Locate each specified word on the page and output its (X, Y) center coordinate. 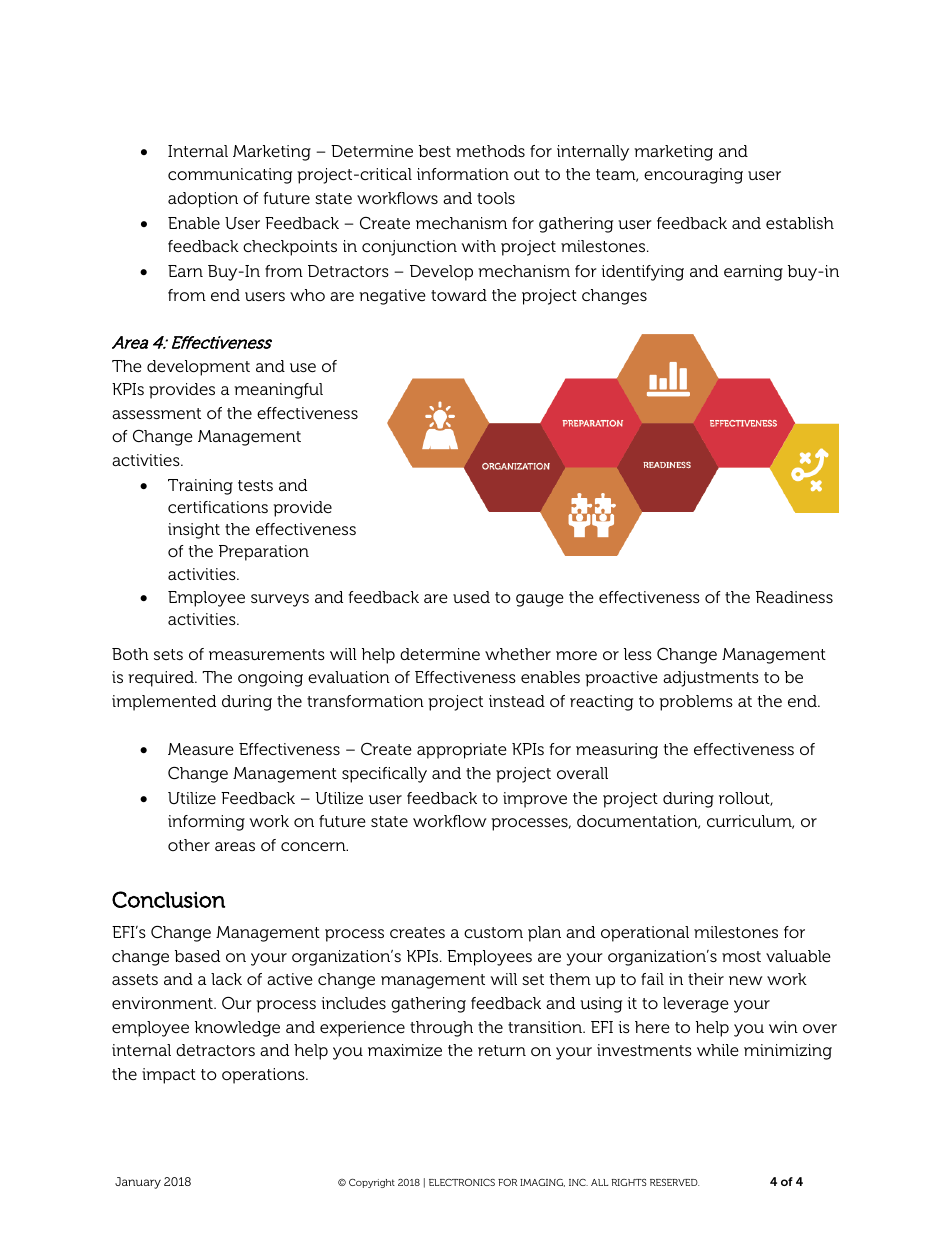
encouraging (693, 176)
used (471, 597)
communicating (230, 176)
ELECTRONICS (462, 1182)
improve (535, 800)
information (463, 174)
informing (206, 823)
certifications (218, 507)
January (138, 1183)
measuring (617, 751)
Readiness (794, 597)
